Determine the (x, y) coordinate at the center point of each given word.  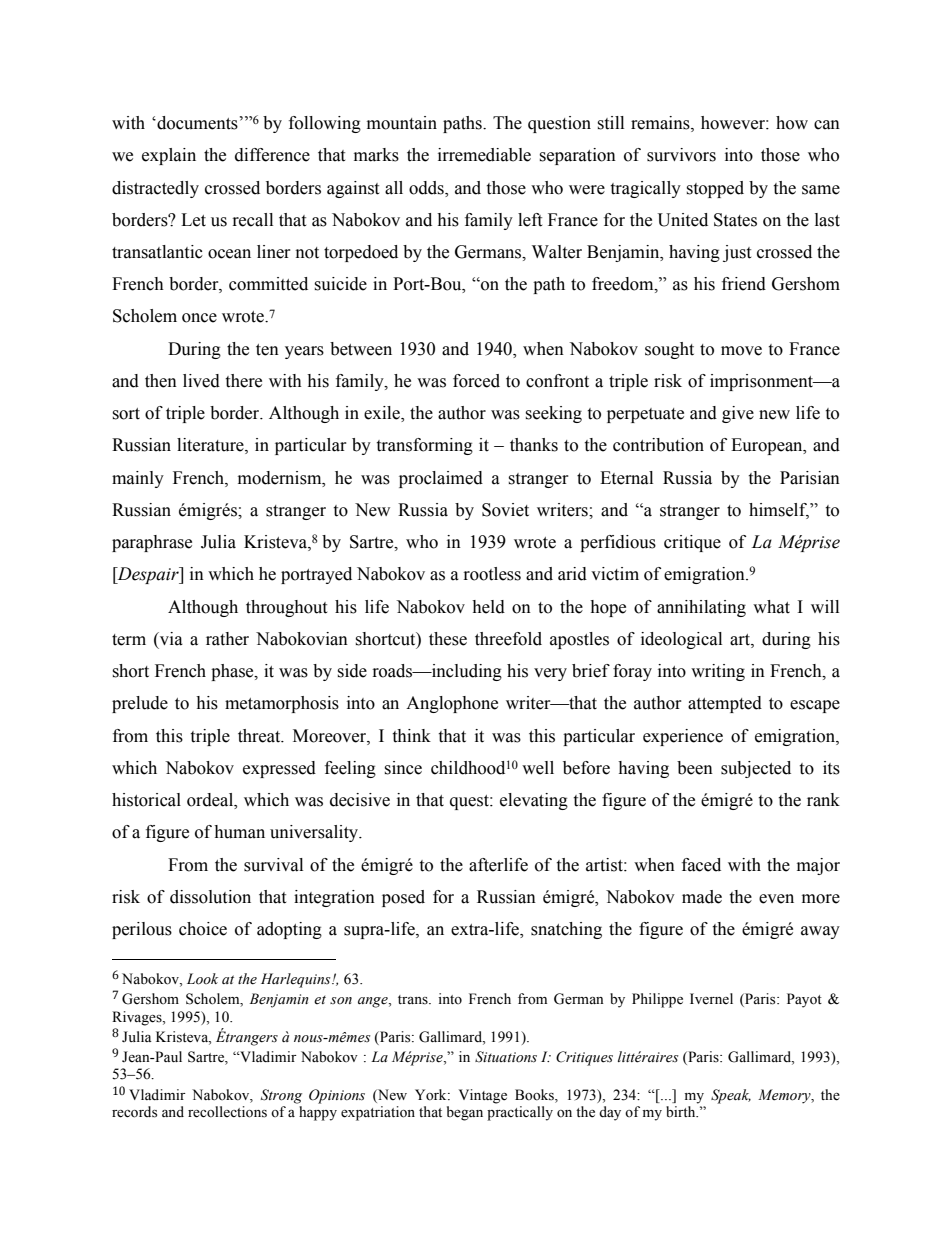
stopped (715, 189)
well (538, 768)
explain (169, 156)
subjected (756, 769)
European (768, 446)
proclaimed (441, 479)
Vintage (483, 1096)
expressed (279, 769)
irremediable (484, 155)
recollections (227, 1112)
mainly (138, 479)
